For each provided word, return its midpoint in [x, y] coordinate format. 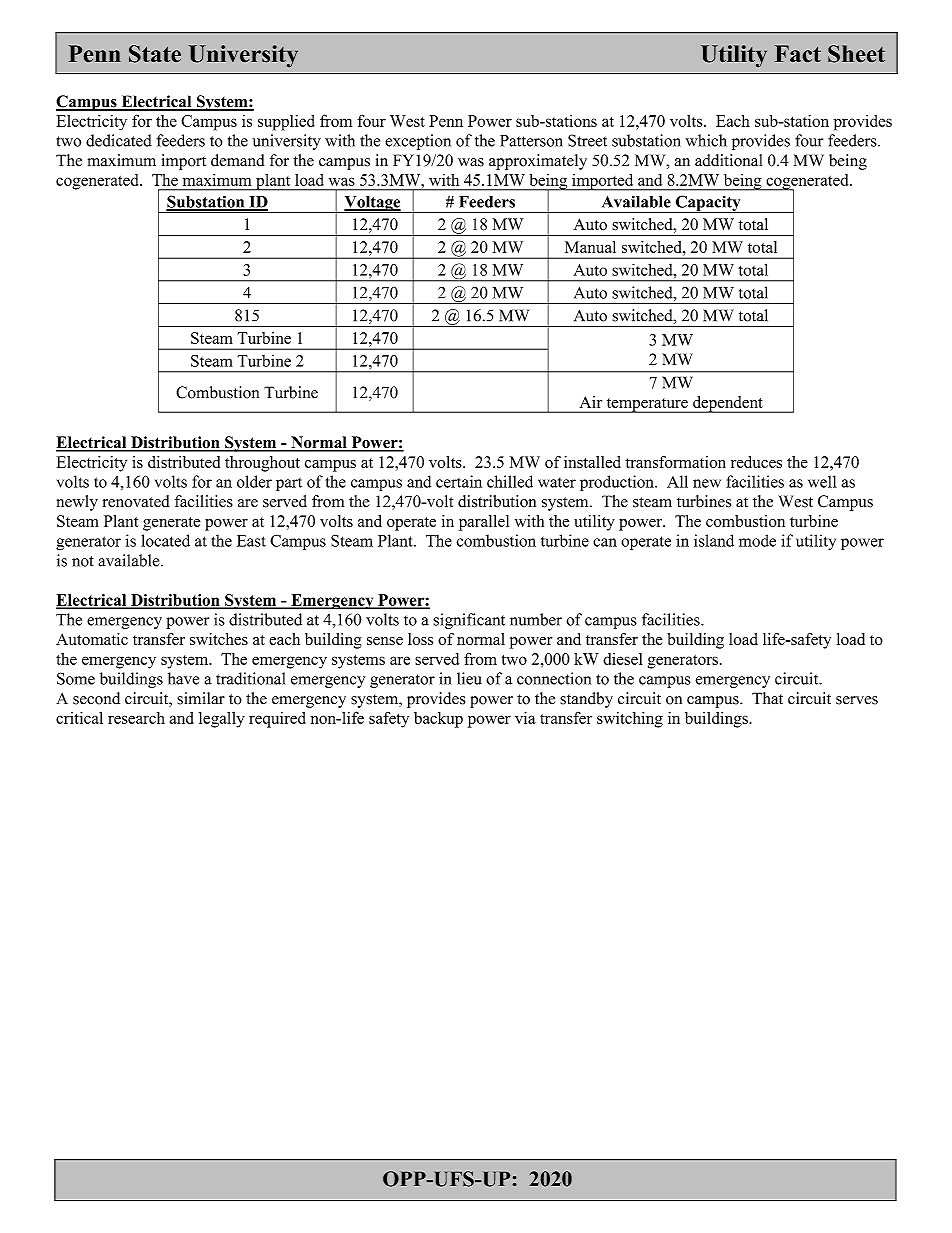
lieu [469, 678]
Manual [590, 247]
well [822, 481]
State [155, 54]
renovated [136, 501]
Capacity [708, 204]
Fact [798, 53]
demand [237, 160]
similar [201, 698]
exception [418, 142]
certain [459, 481]
